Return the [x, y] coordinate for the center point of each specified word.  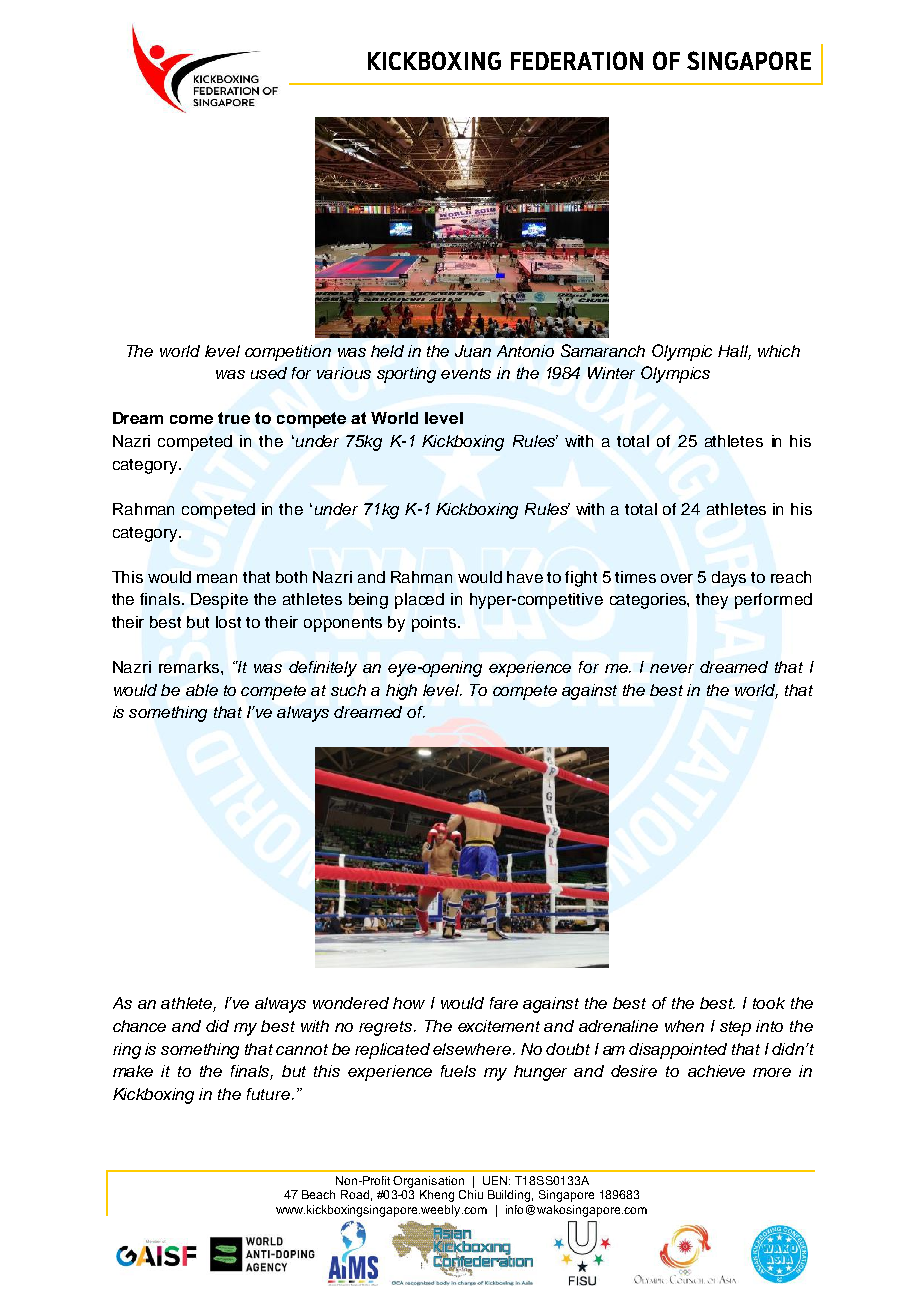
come [191, 419]
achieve [716, 1071]
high [401, 692]
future [268, 1094]
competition [288, 353]
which [779, 351]
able [202, 690]
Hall [734, 352]
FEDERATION [577, 60]
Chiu [471, 1194]
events [466, 373]
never [672, 668]
